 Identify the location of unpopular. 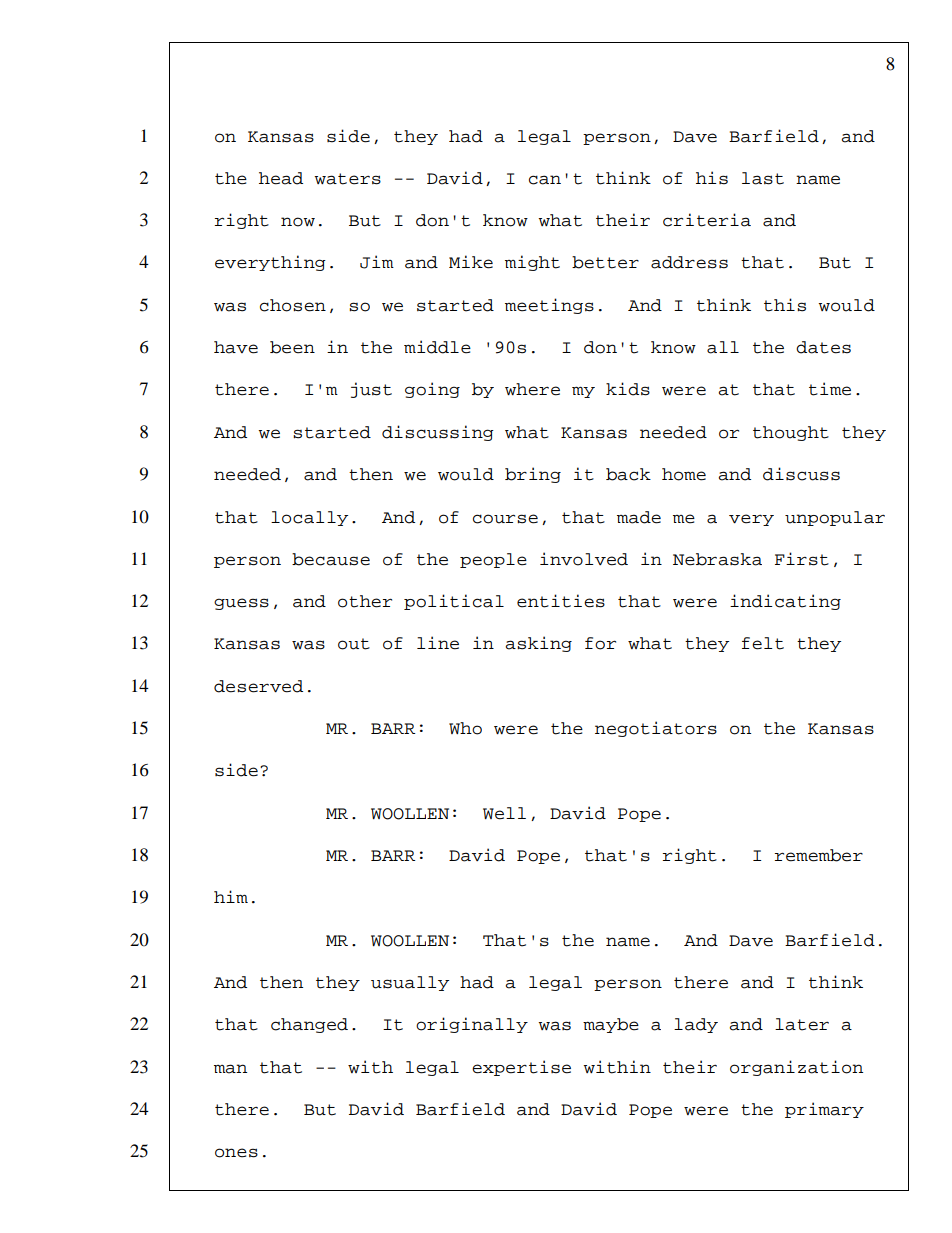
(835, 518).
